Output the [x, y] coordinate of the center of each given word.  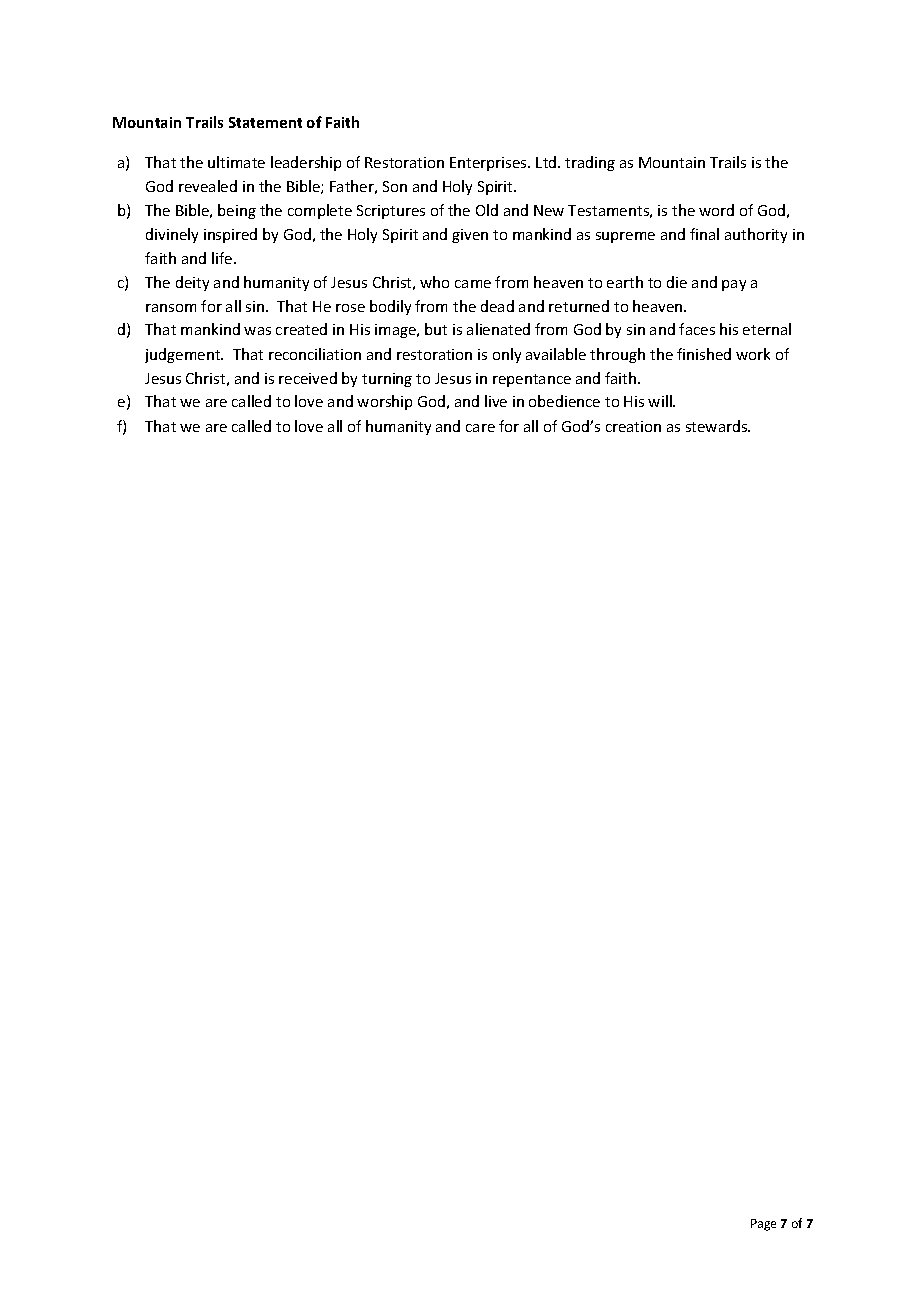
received [308, 378]
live [496, 401]
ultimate [236, 162]
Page [763, 1225]
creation [633, 426]
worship [384, 402]
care [480, 428]
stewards [718, 426]
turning [387, 380]
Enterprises [489, 164]
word [716, 210]
